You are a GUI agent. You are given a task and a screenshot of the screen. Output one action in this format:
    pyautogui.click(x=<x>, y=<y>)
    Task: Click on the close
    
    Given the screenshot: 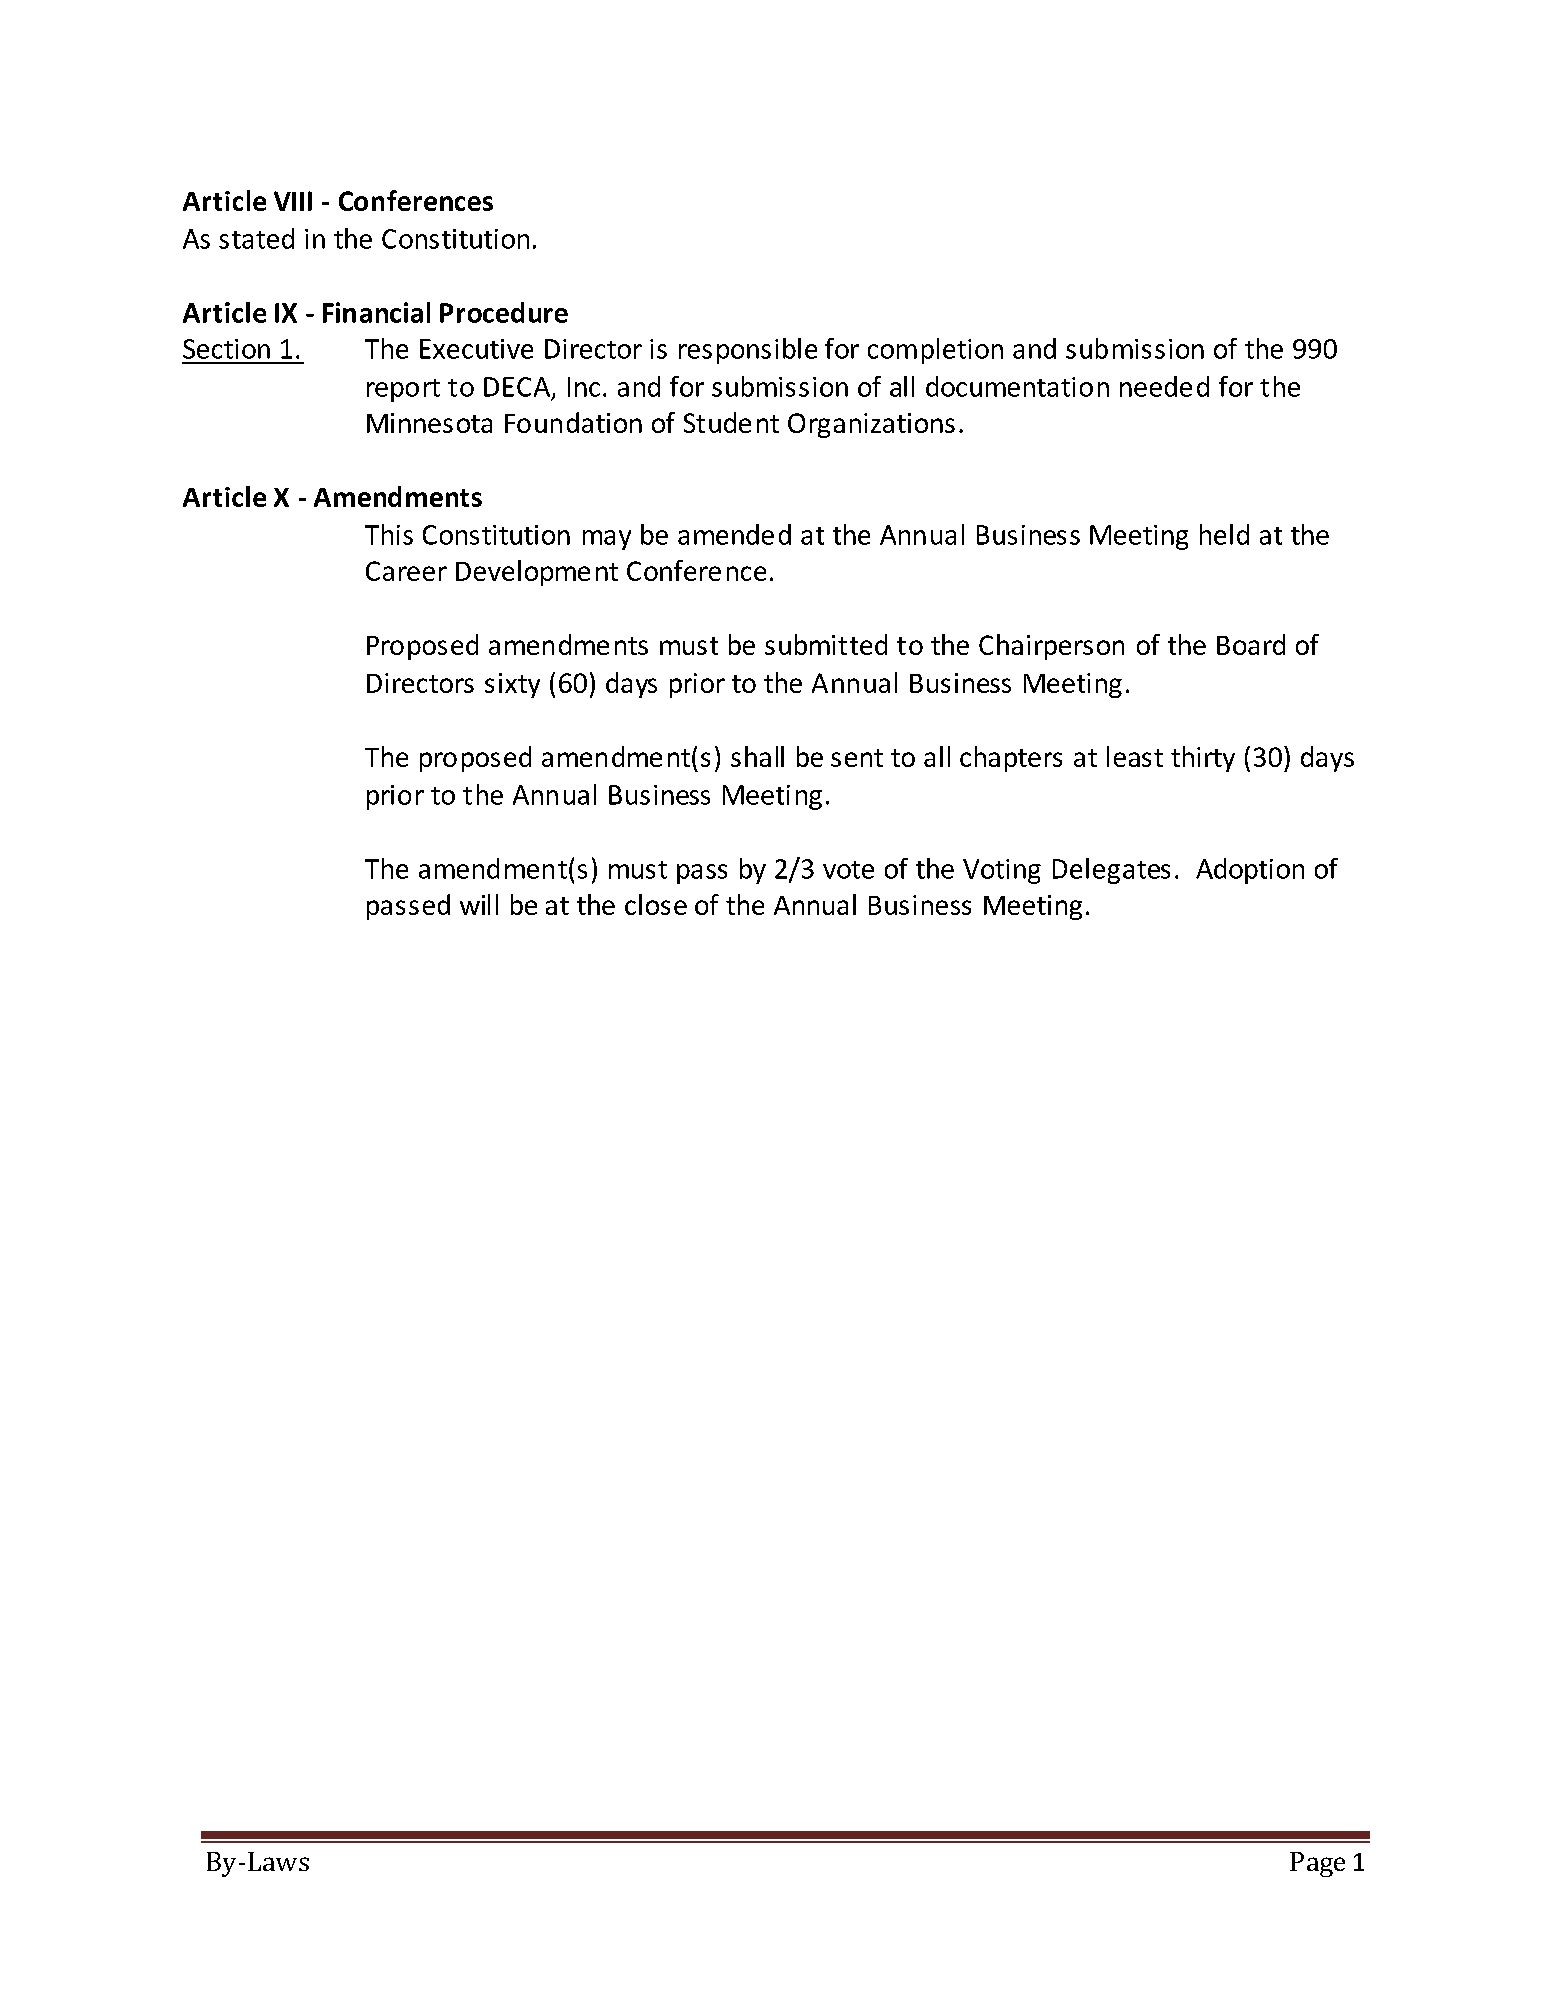 What is the action you would take?
    pyautogui.click(x=656, y=904)
